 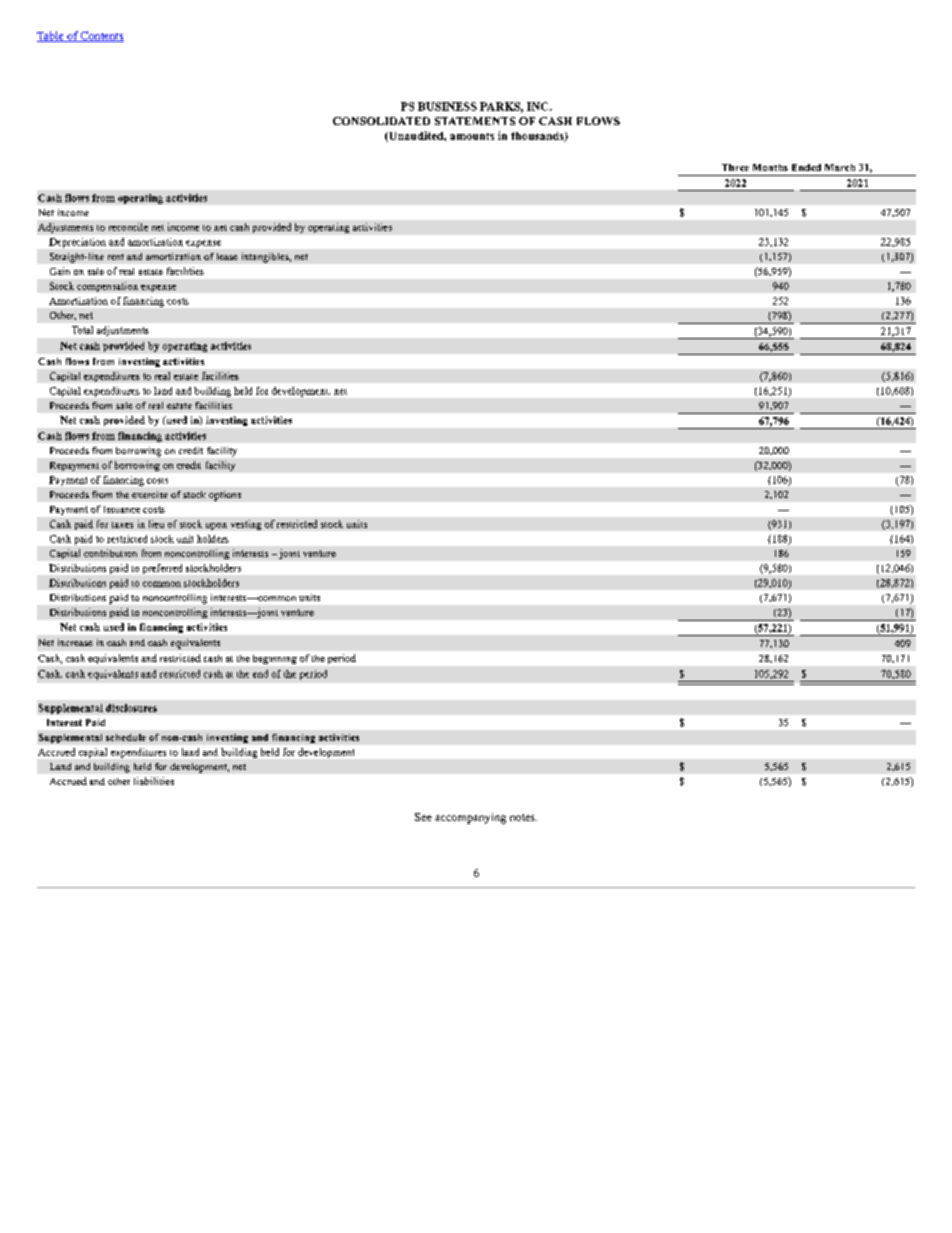 What do you see at coordinates (154, 781) in the screenshot?
I see `liabilities` at bounding box center [154, 781].
